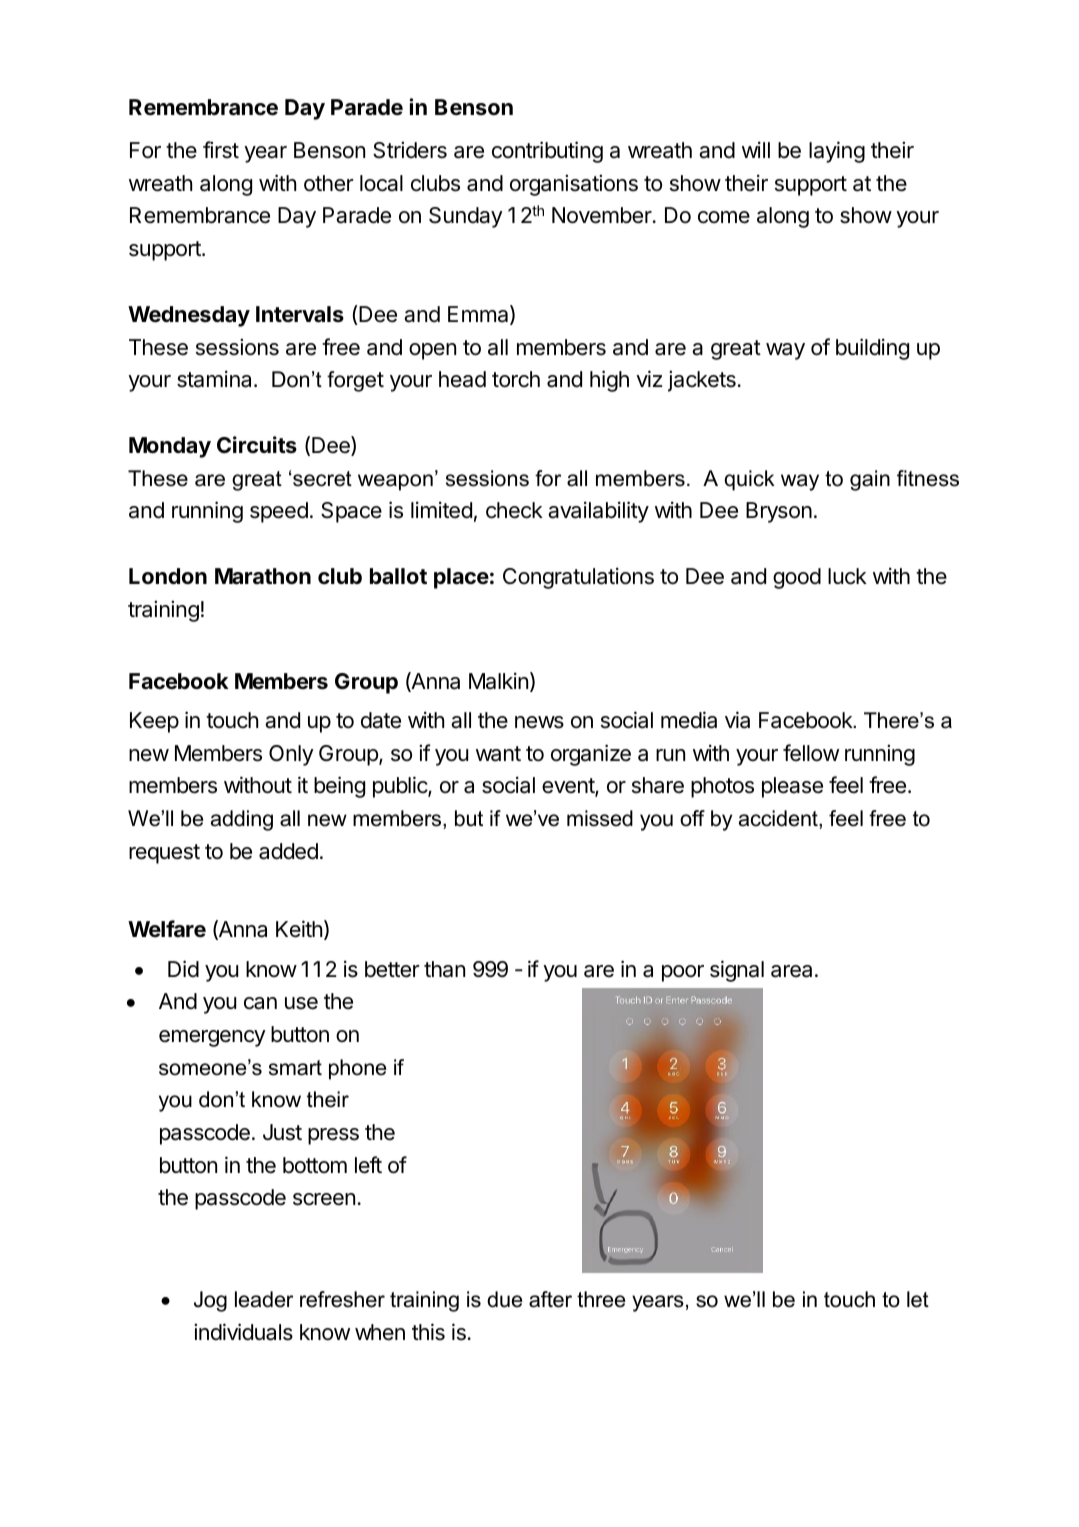 The width and height of the image is (1079, 1527). What do you see at coordinates (444, 969) in the image?
I see `than` at bounding box center [444, 969].
